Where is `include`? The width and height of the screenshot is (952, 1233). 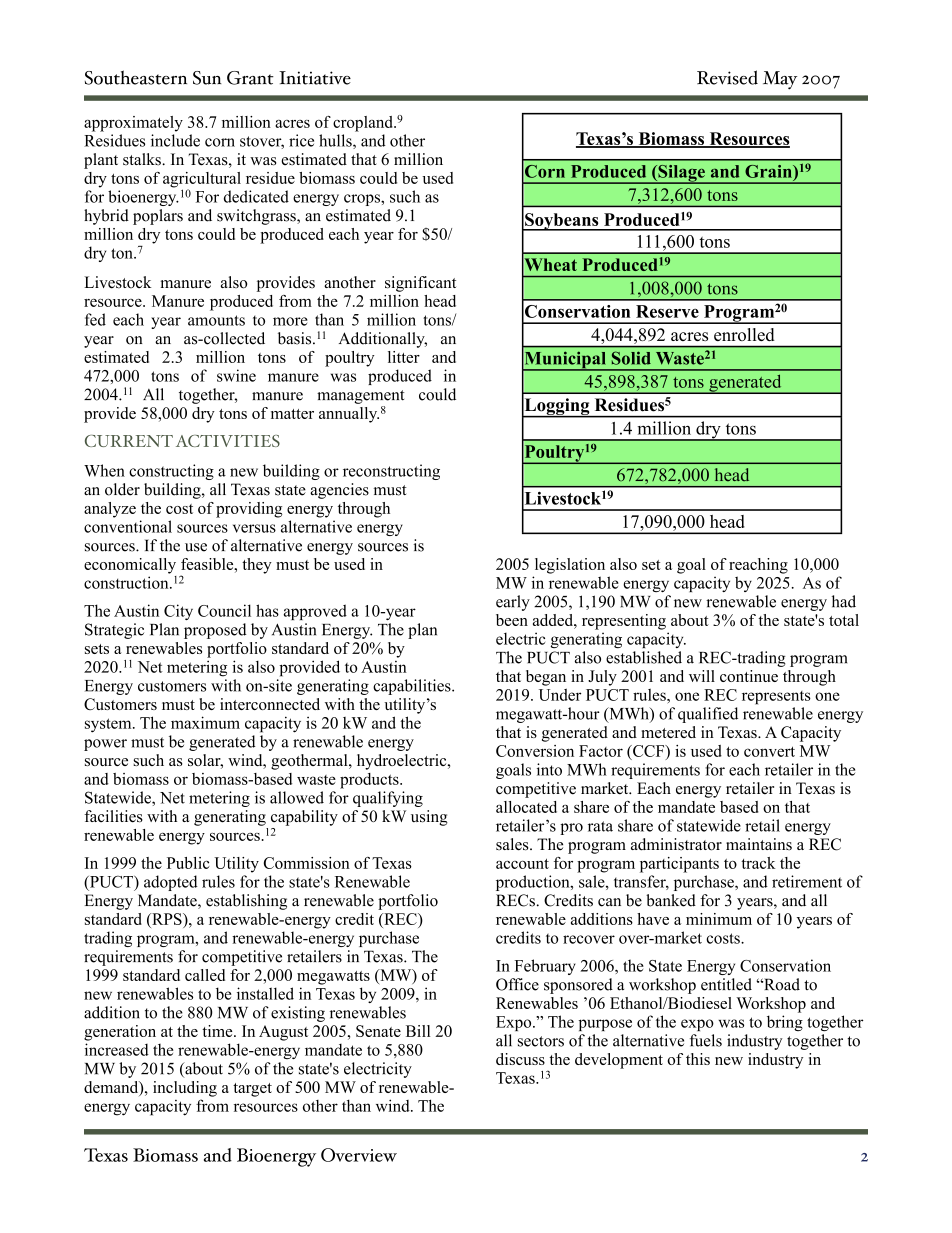 include is located at coordinates (175, 140).
